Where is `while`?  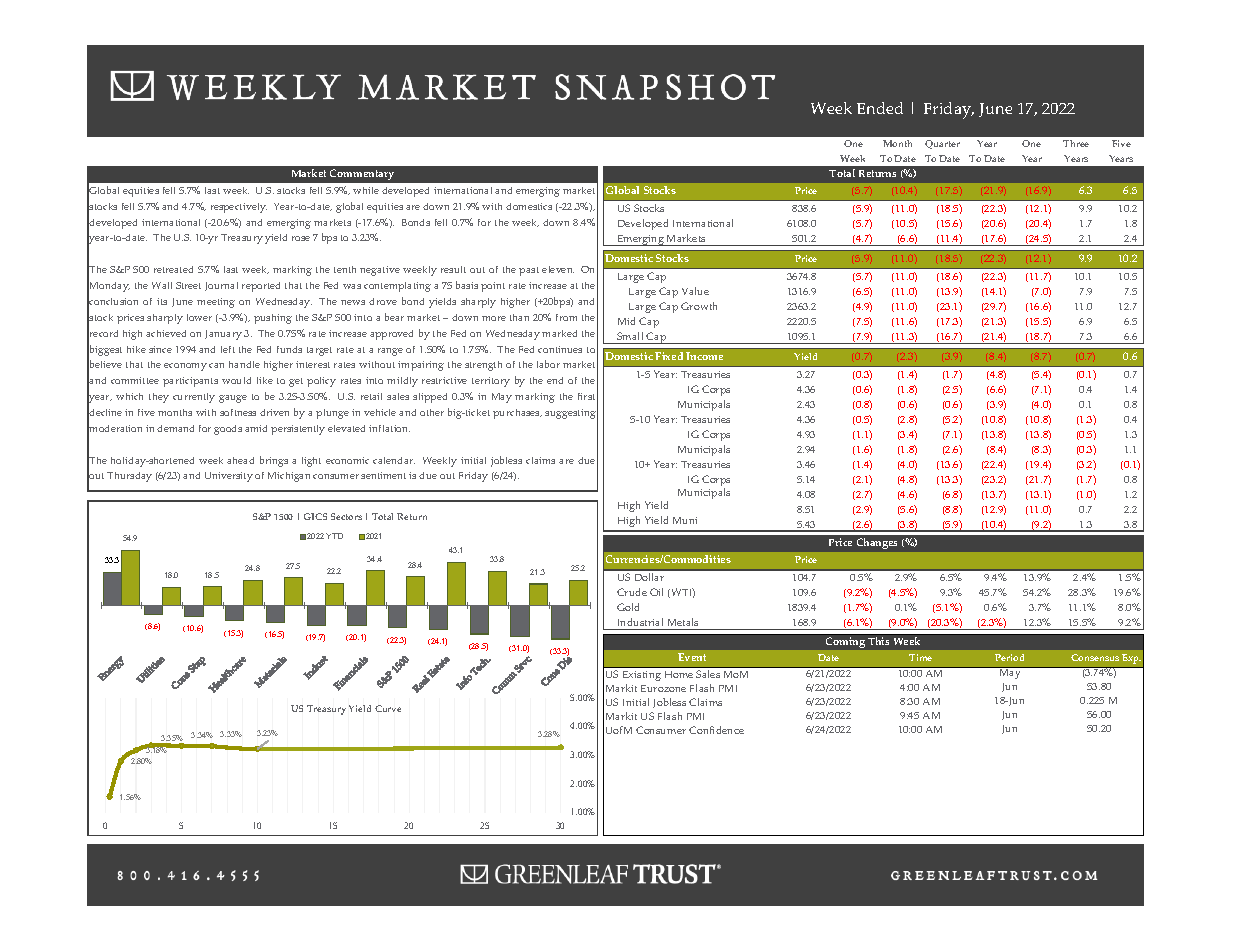
while is located at coordinates (366, 190).
